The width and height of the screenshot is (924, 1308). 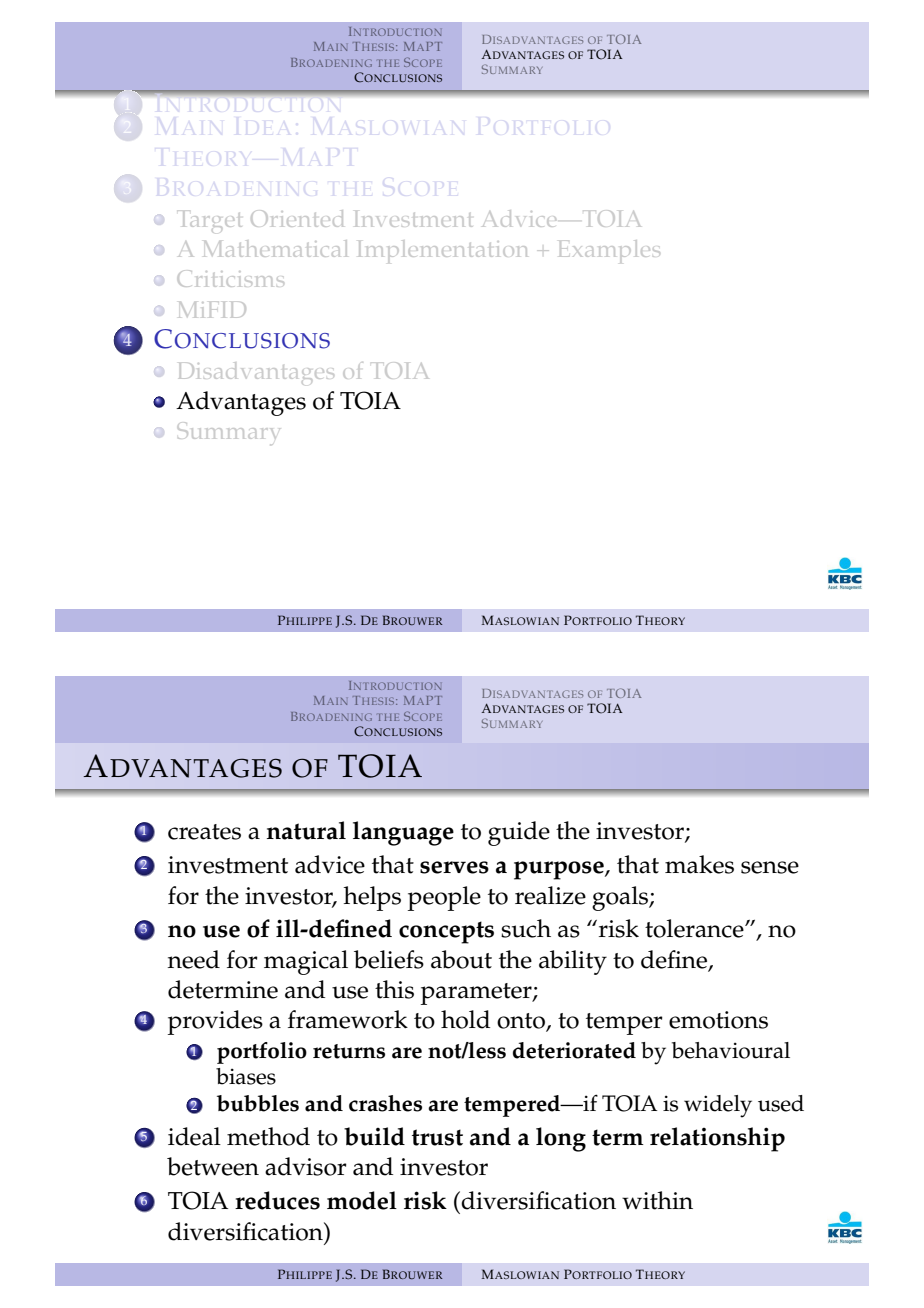 I want to click on relationship, so click(x=717, y=1139).
